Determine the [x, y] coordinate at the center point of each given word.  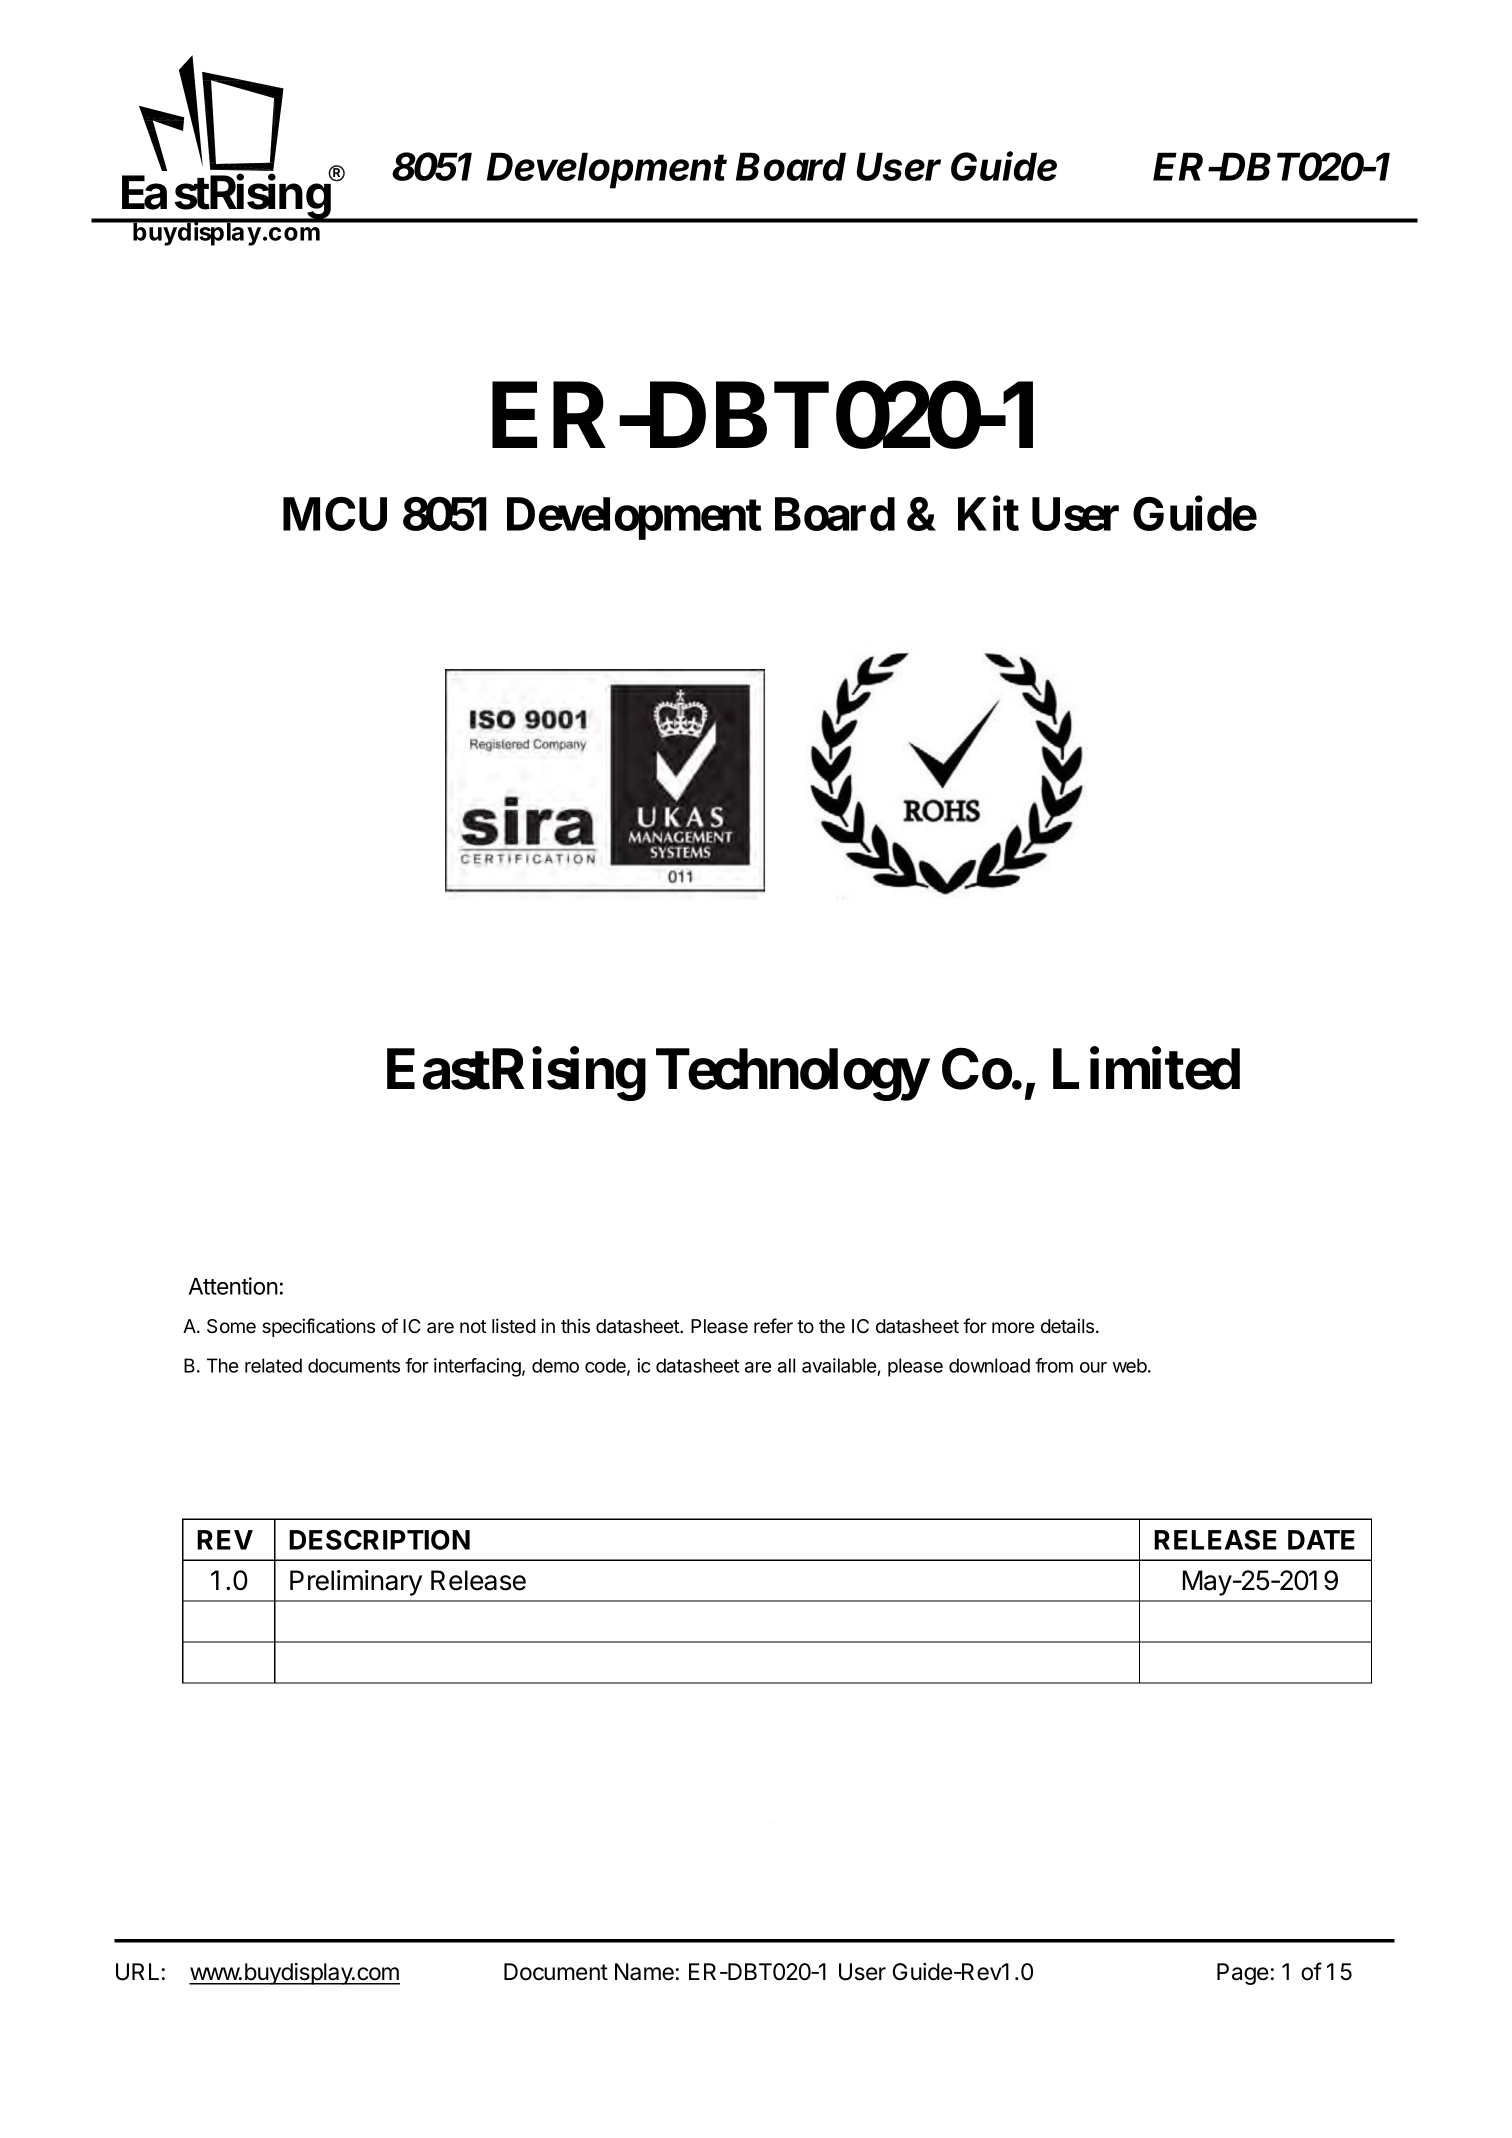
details [1069, 1326]
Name [644, 1972]
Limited [1146, 1069]
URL [137, 1972]
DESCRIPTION [379, 1540]
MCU [335, 514]
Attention [233, 1286]
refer [773, 1326]
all [786, 1365]
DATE [1321, 1540]
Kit [988, 514]
